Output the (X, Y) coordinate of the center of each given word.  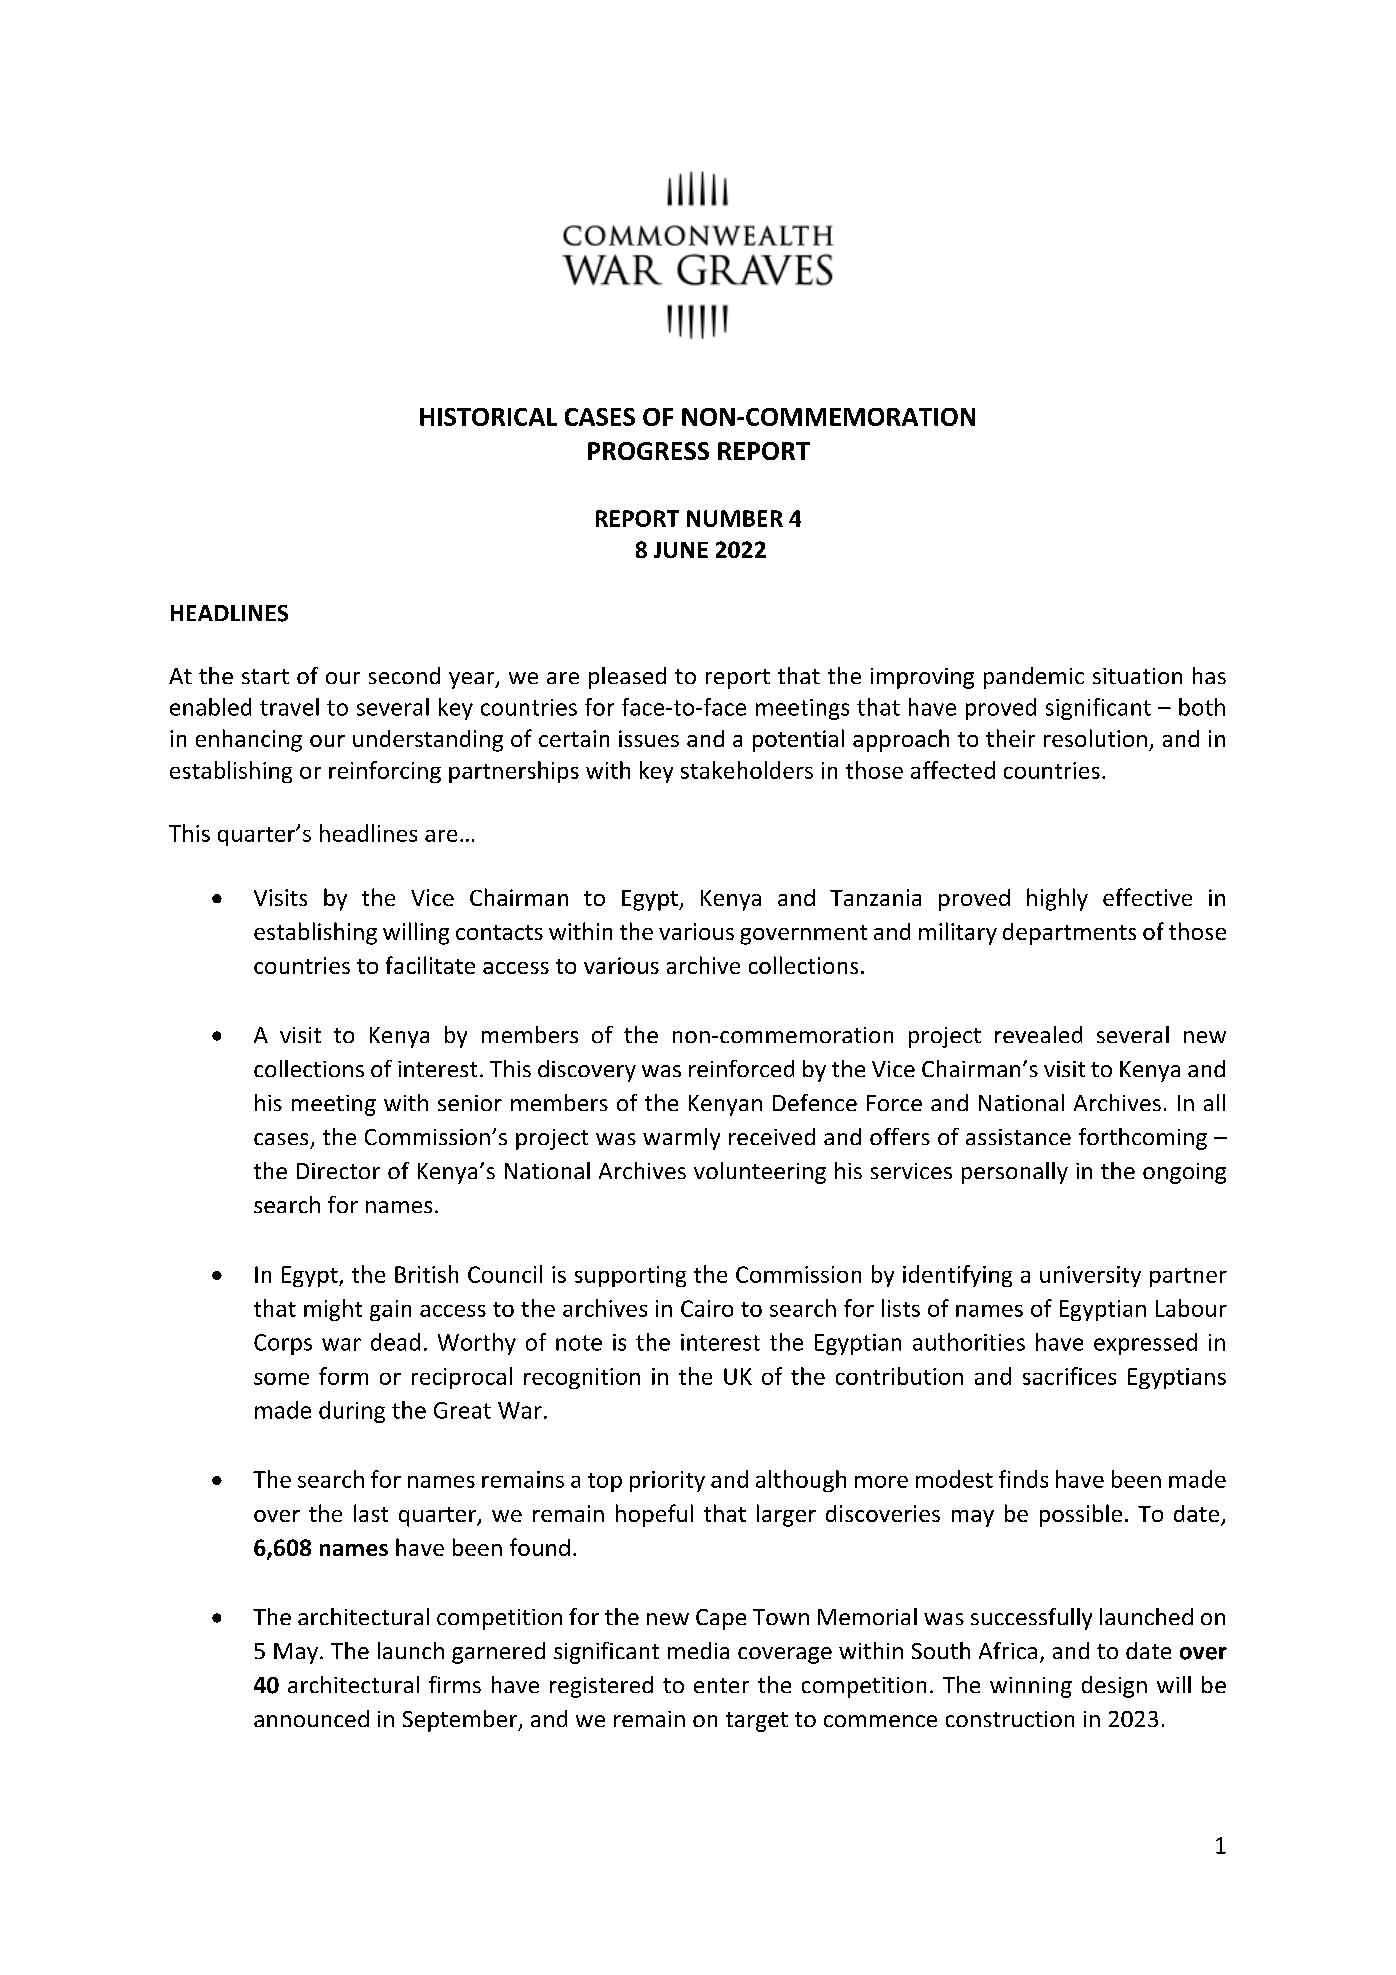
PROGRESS (648, 451)
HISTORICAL (488, 417)
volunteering (760, 1173)
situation (1137, 676)
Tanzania (875, 897)
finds (1023, 1479)
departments (1069, 934)
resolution (1095, 738)
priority (667, 1481)
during (352, 1412)
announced (311, 1718)
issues (649, 738)
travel (289, 707)
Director (338, 1171)
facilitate (430, 965)
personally (1015, 1173)
